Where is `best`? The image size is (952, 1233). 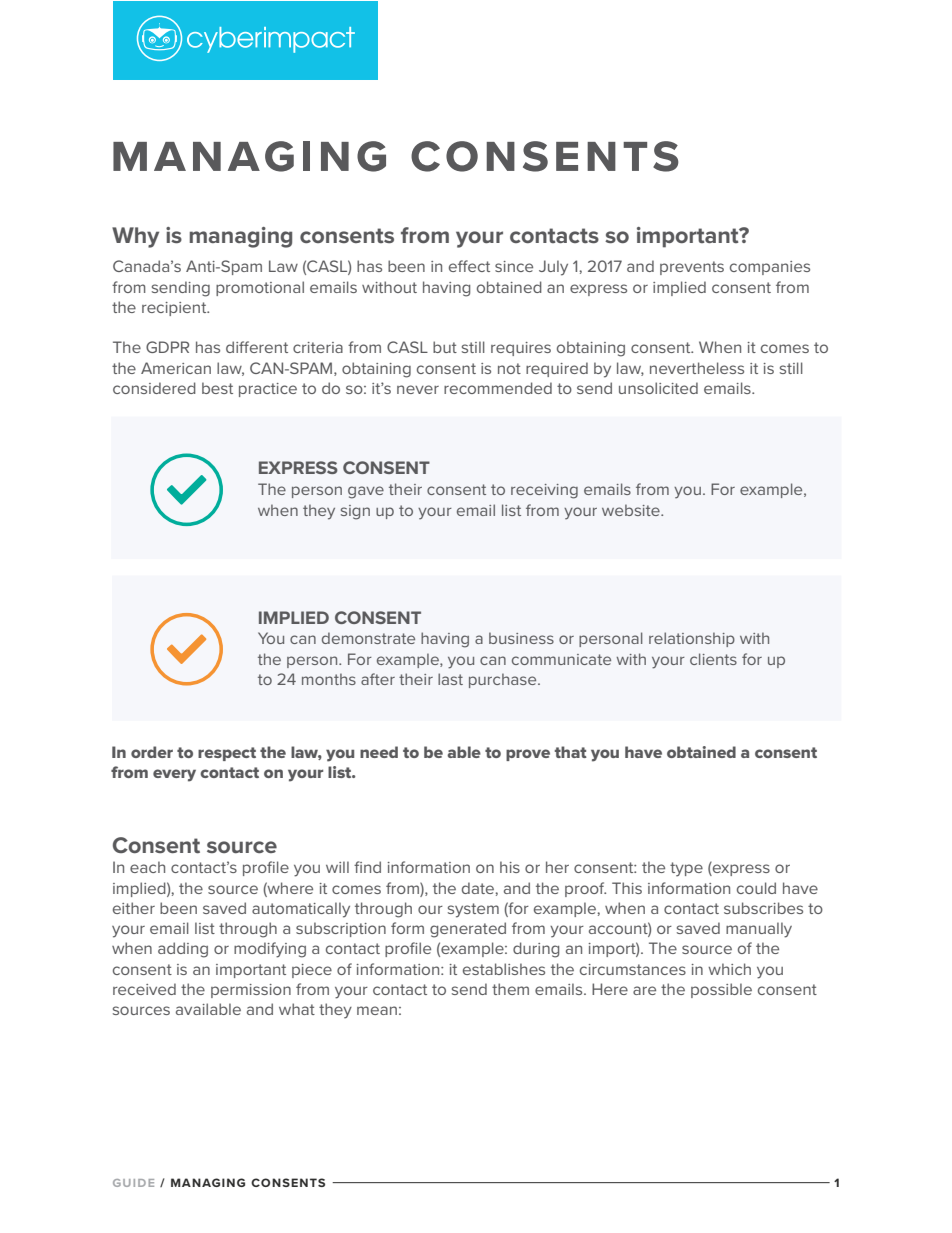 best is located at coordinates (217, 388).
